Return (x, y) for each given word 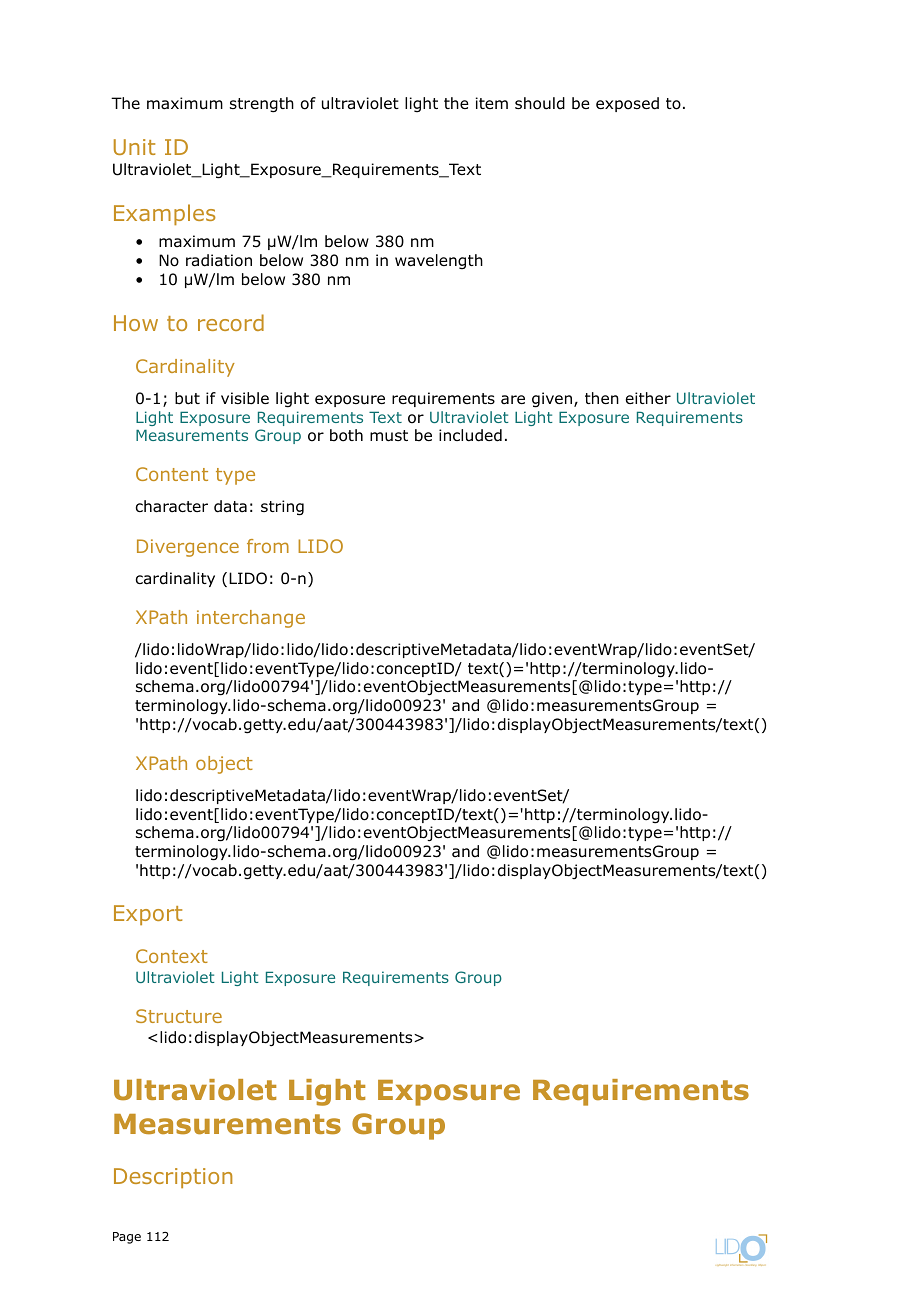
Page (127, 1238)
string (282, 508)
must (389, 436)
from (268, 546)
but (187, 398)
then (602, 398)
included (470, 435)
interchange (251, 619)
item (492, 103)
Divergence (188, 548)
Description (173, 1178)
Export (148, 915)
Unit (134, 147)
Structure (179, 1016)
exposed (627, 104)
